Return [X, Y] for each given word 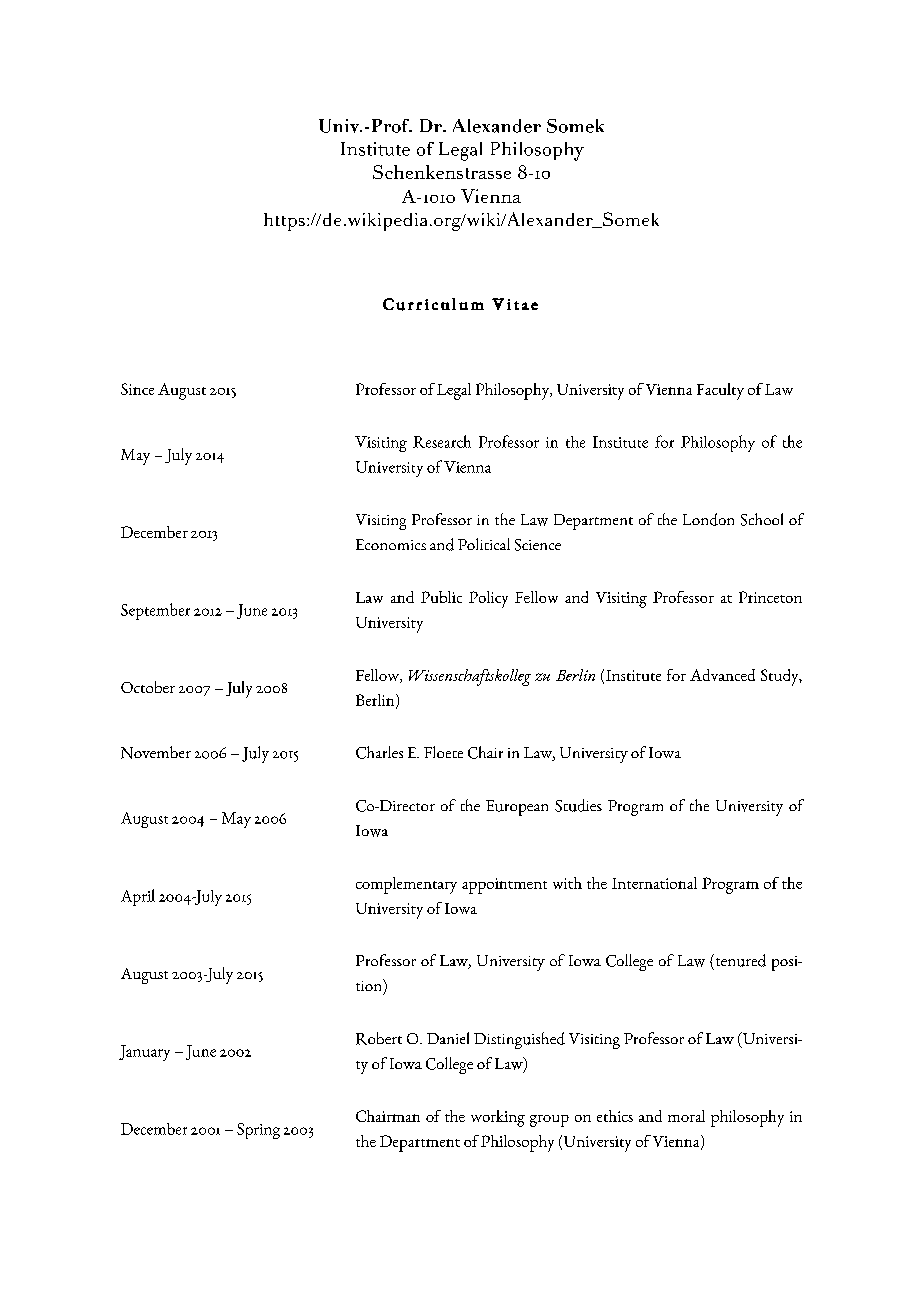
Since [137, 389]
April [138, 897]
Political [484, 544]
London [708, 519]
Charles [379, 752]
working [498, 1118]
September [155, 611]
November [156, 752]
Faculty [720, 391]
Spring [258, 1131]
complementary [406, 885]
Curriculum [433, 304]
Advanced [722, 675]
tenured [739, 960]
